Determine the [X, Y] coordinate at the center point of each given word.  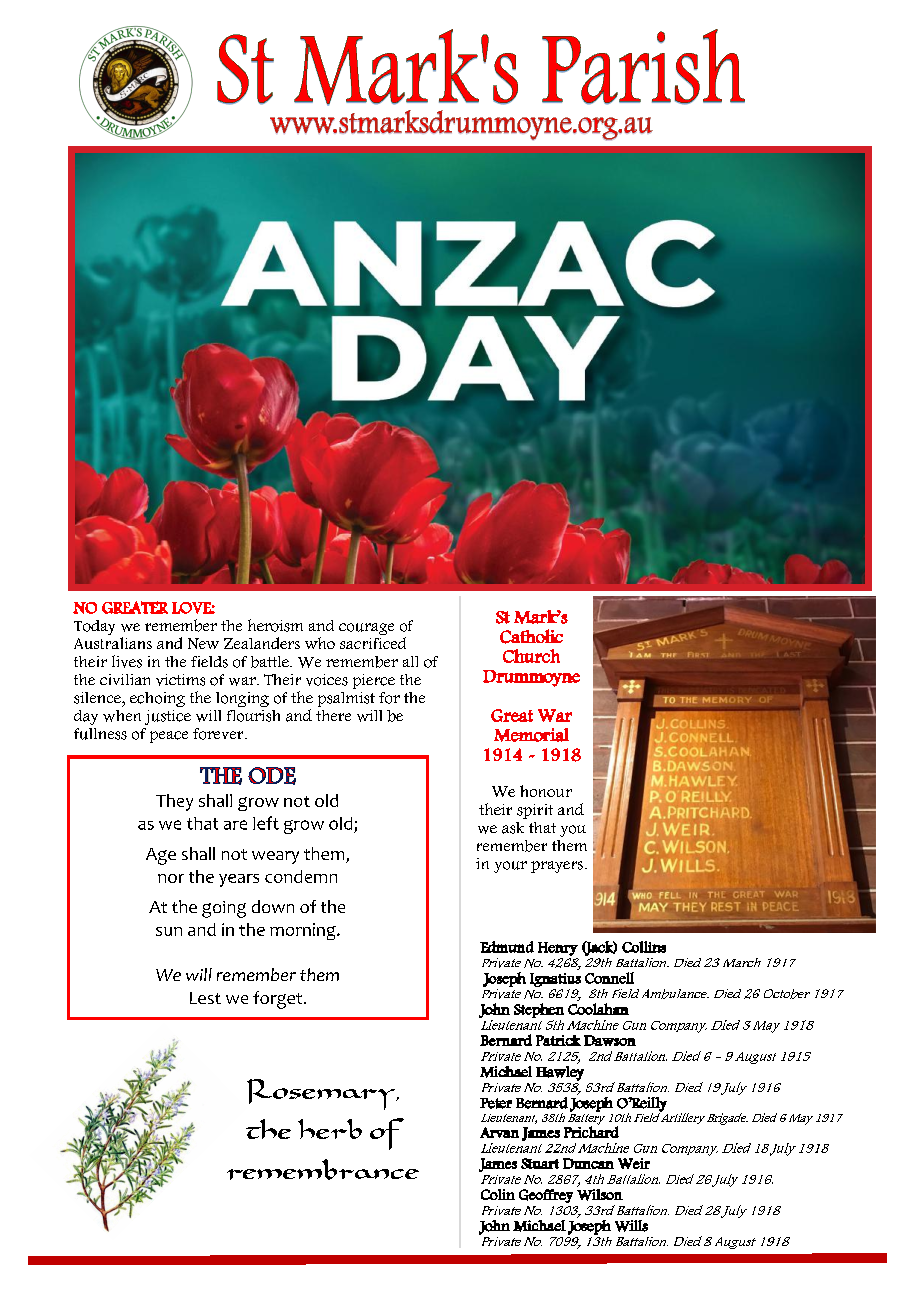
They [174, 802]
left [266, 823]
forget [279, 1000]
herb [330, 1129]
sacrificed [373, 643]
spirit [535, 811]
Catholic [531, 636]
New [203, 643]
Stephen [539, 1010]
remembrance [323, 1169]
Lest [205, 998]
